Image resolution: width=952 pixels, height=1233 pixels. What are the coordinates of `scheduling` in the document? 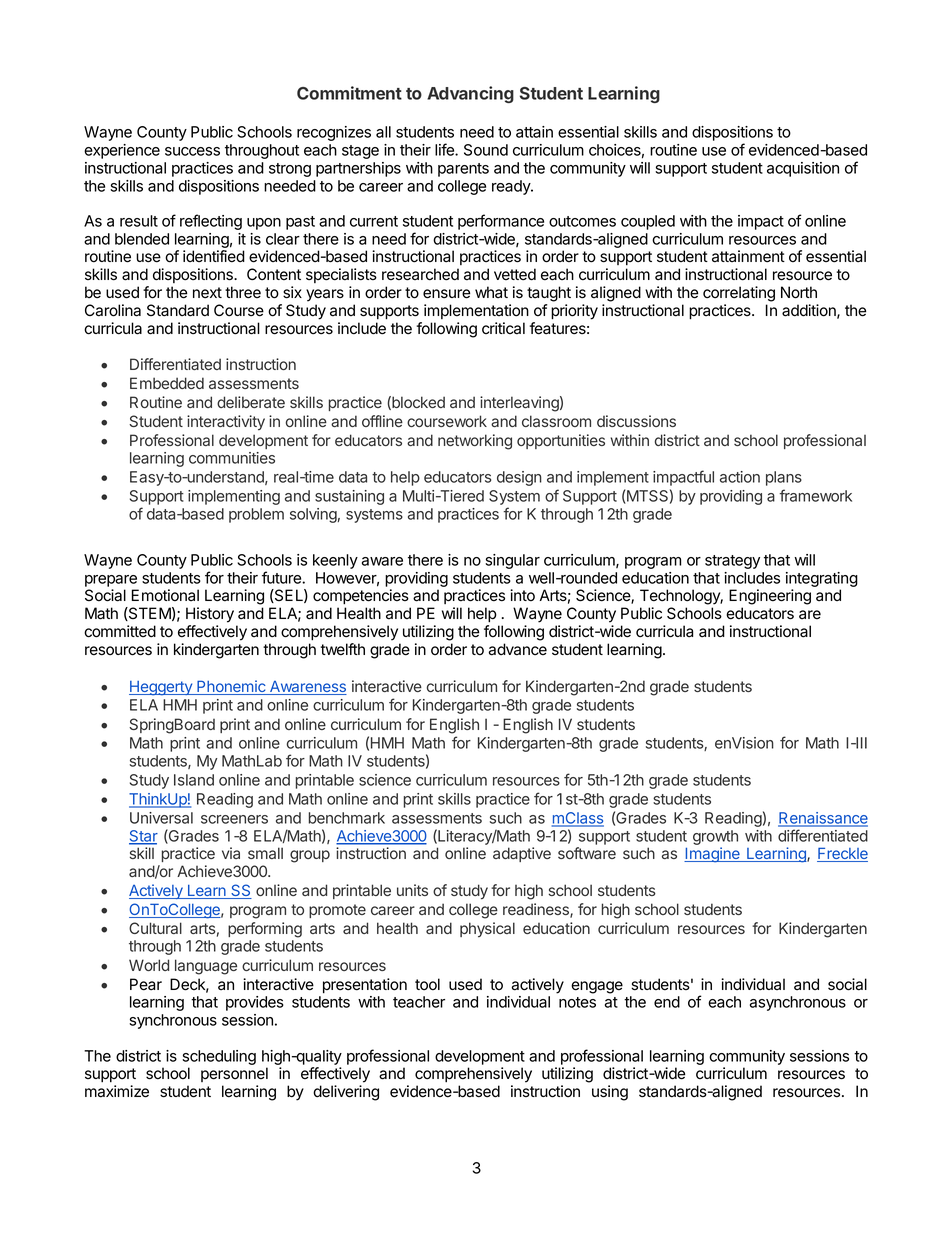 It's located at (219, 1059).
